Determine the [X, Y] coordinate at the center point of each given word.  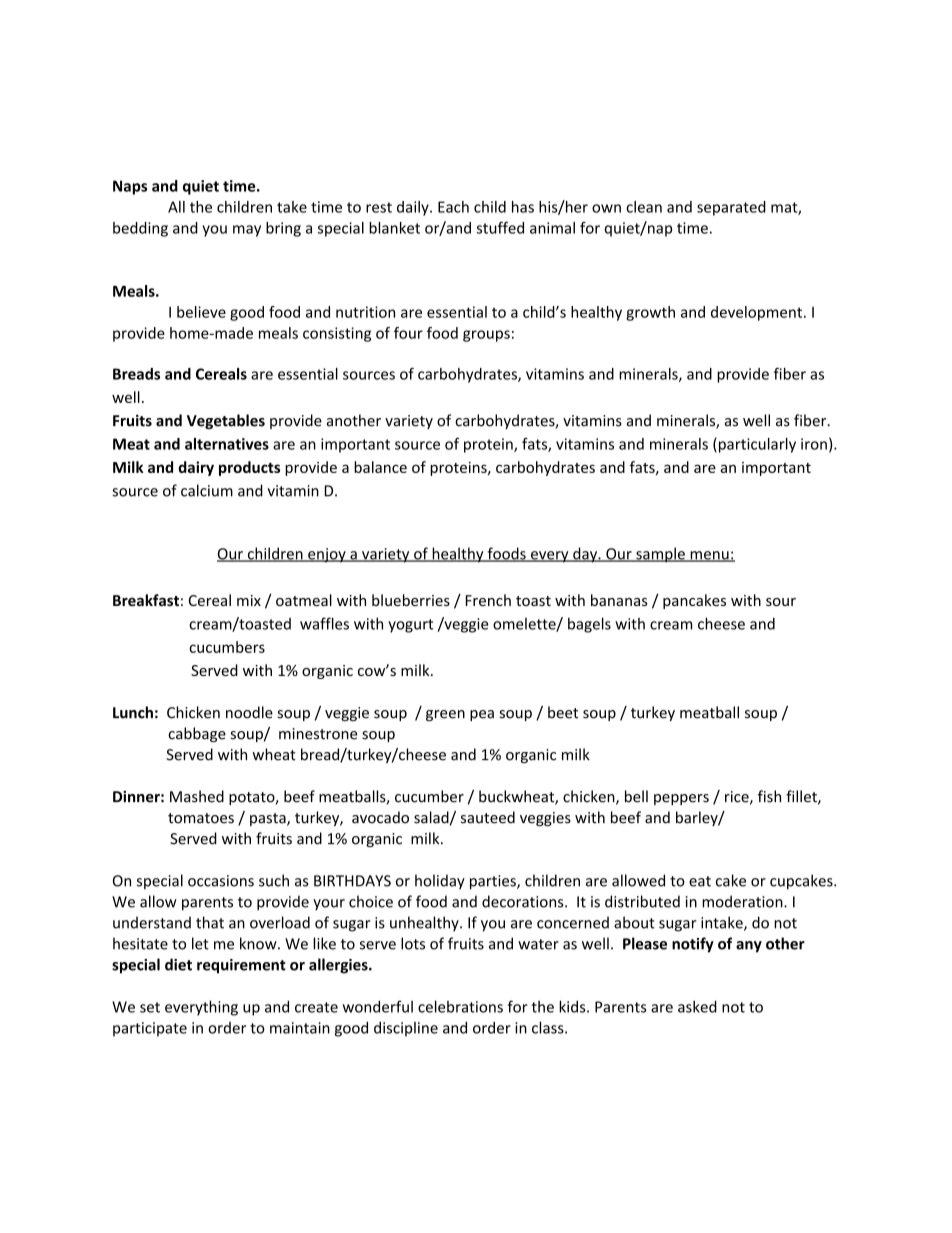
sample [660, 555]
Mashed [197, 796]
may [247, 231]
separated [731, 208]
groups [486, 336]
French [488, 600]
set [150, 1007]
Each [453, 207]
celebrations [460, 1006]
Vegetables [226, 421]
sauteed [488, 817]
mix [249, 600]
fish [769, 796]
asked [697, 1006]
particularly [756, 445]
